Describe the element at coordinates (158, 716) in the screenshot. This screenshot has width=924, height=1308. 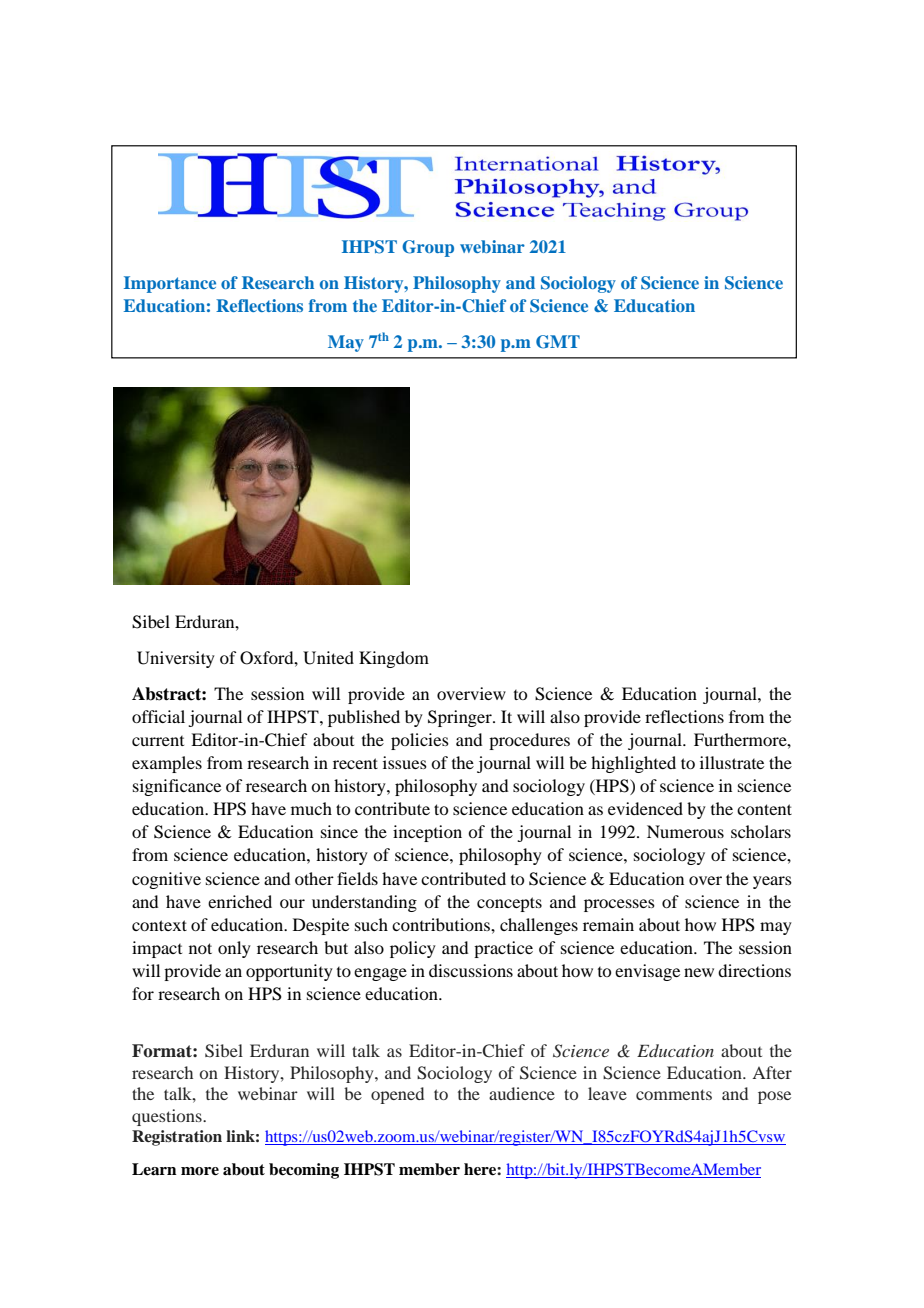
I see `official` at that location.
